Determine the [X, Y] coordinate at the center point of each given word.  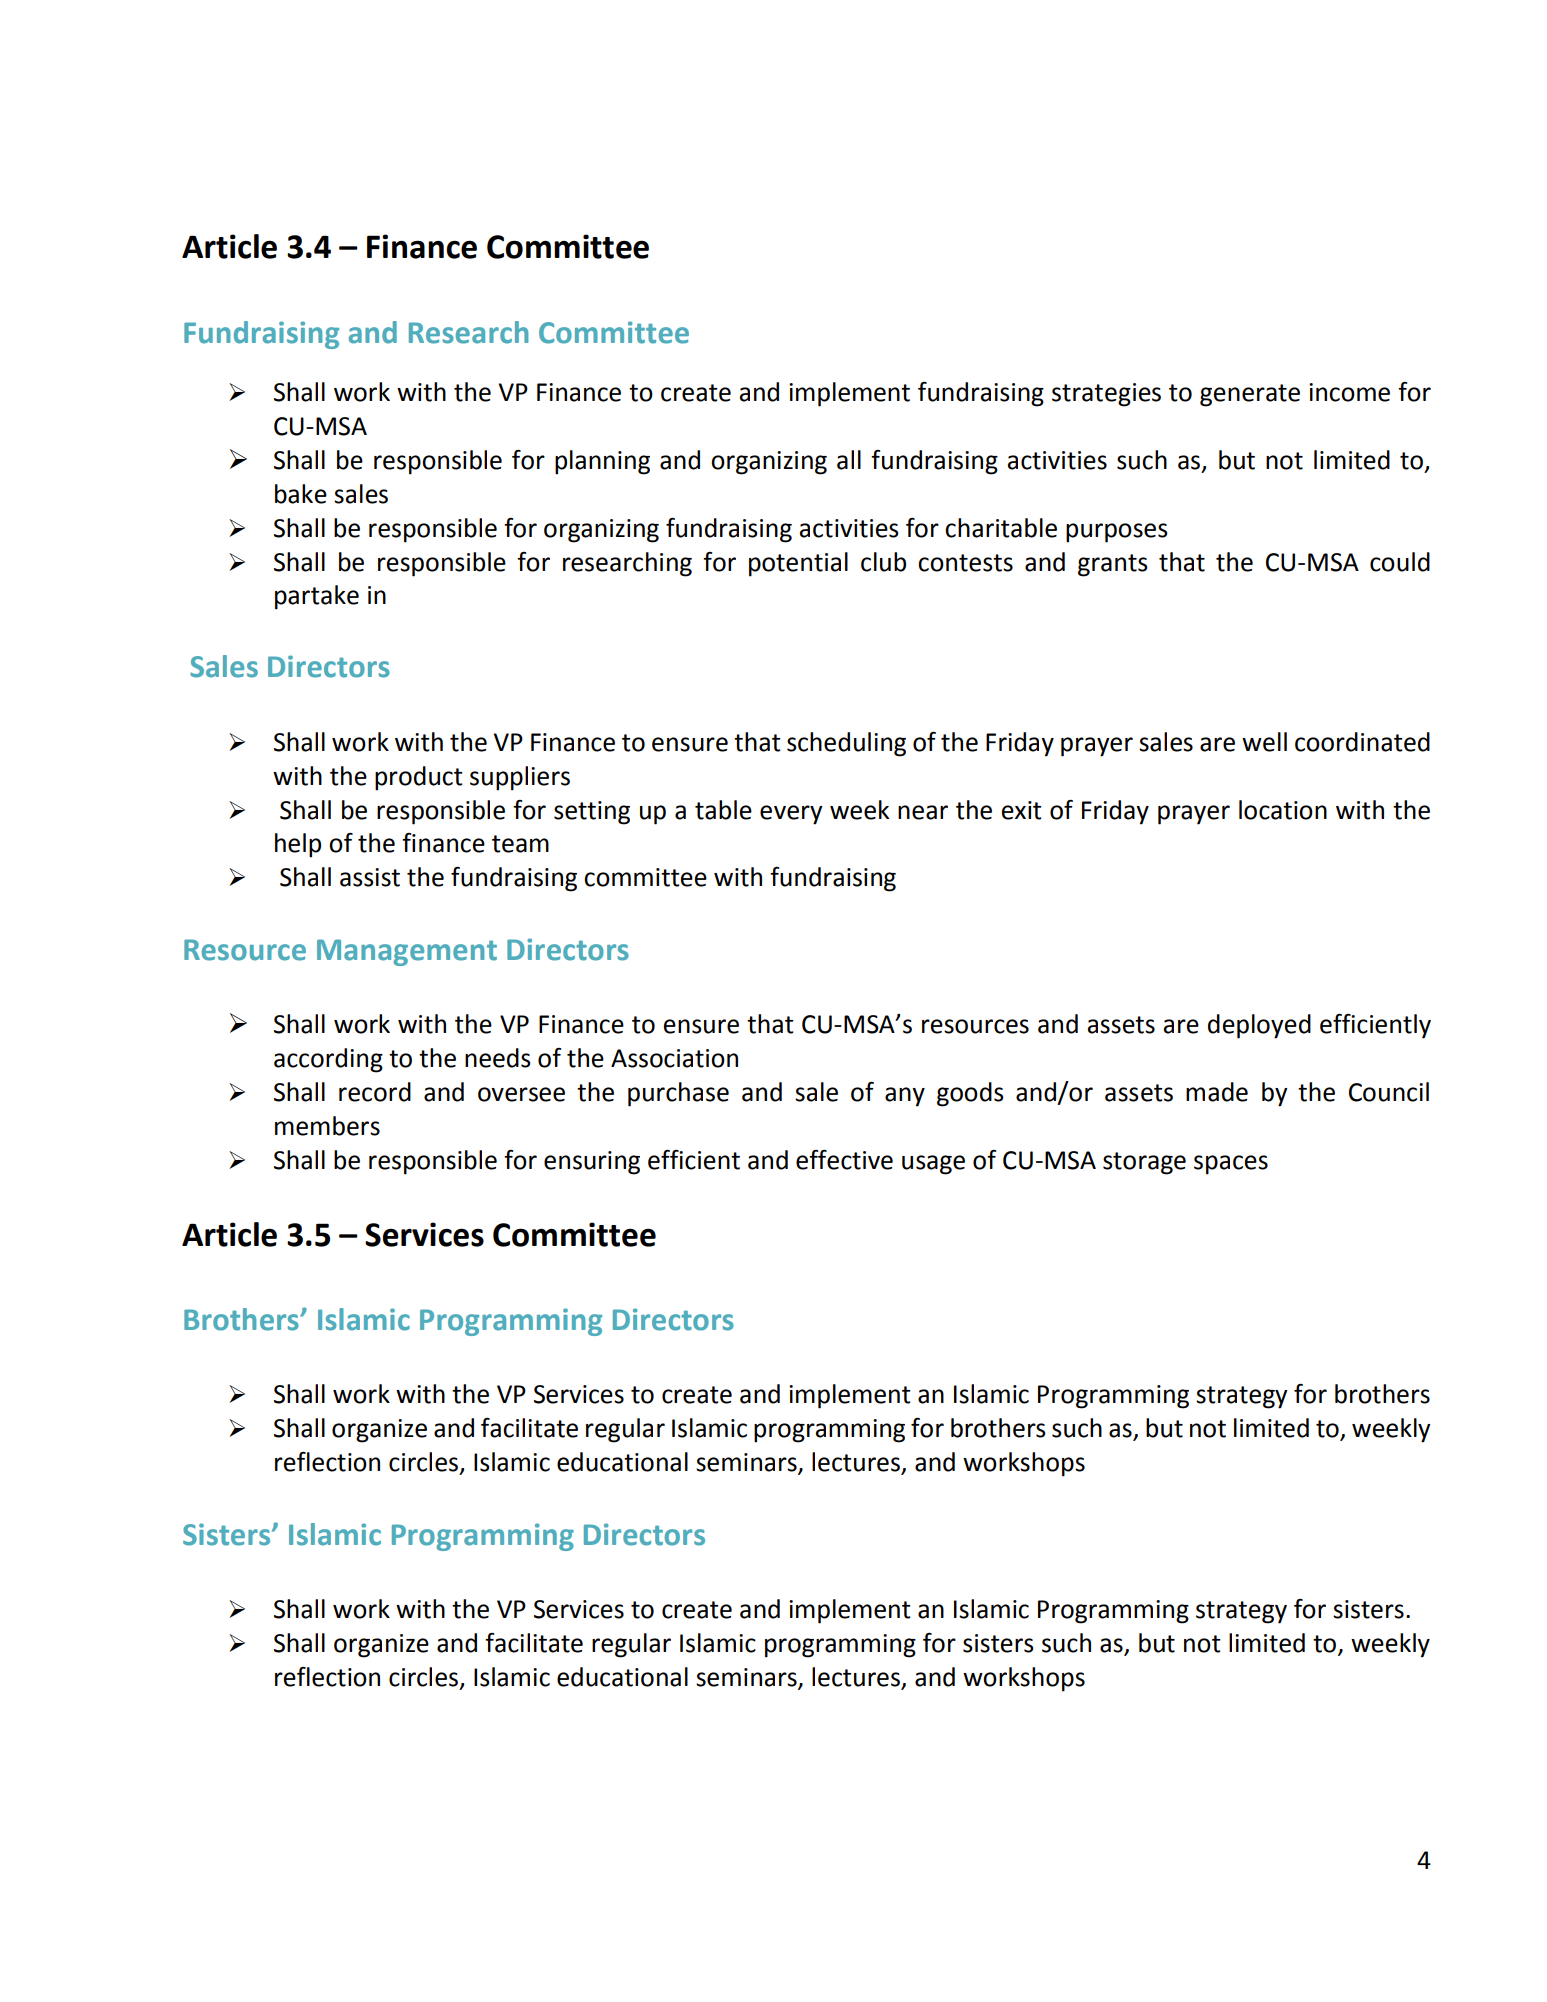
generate [1250, 395]
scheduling [846, 744]
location [1283, 810]
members [327, 1126]
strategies [1106, 395]
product [419, 778]
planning [602, 462]
